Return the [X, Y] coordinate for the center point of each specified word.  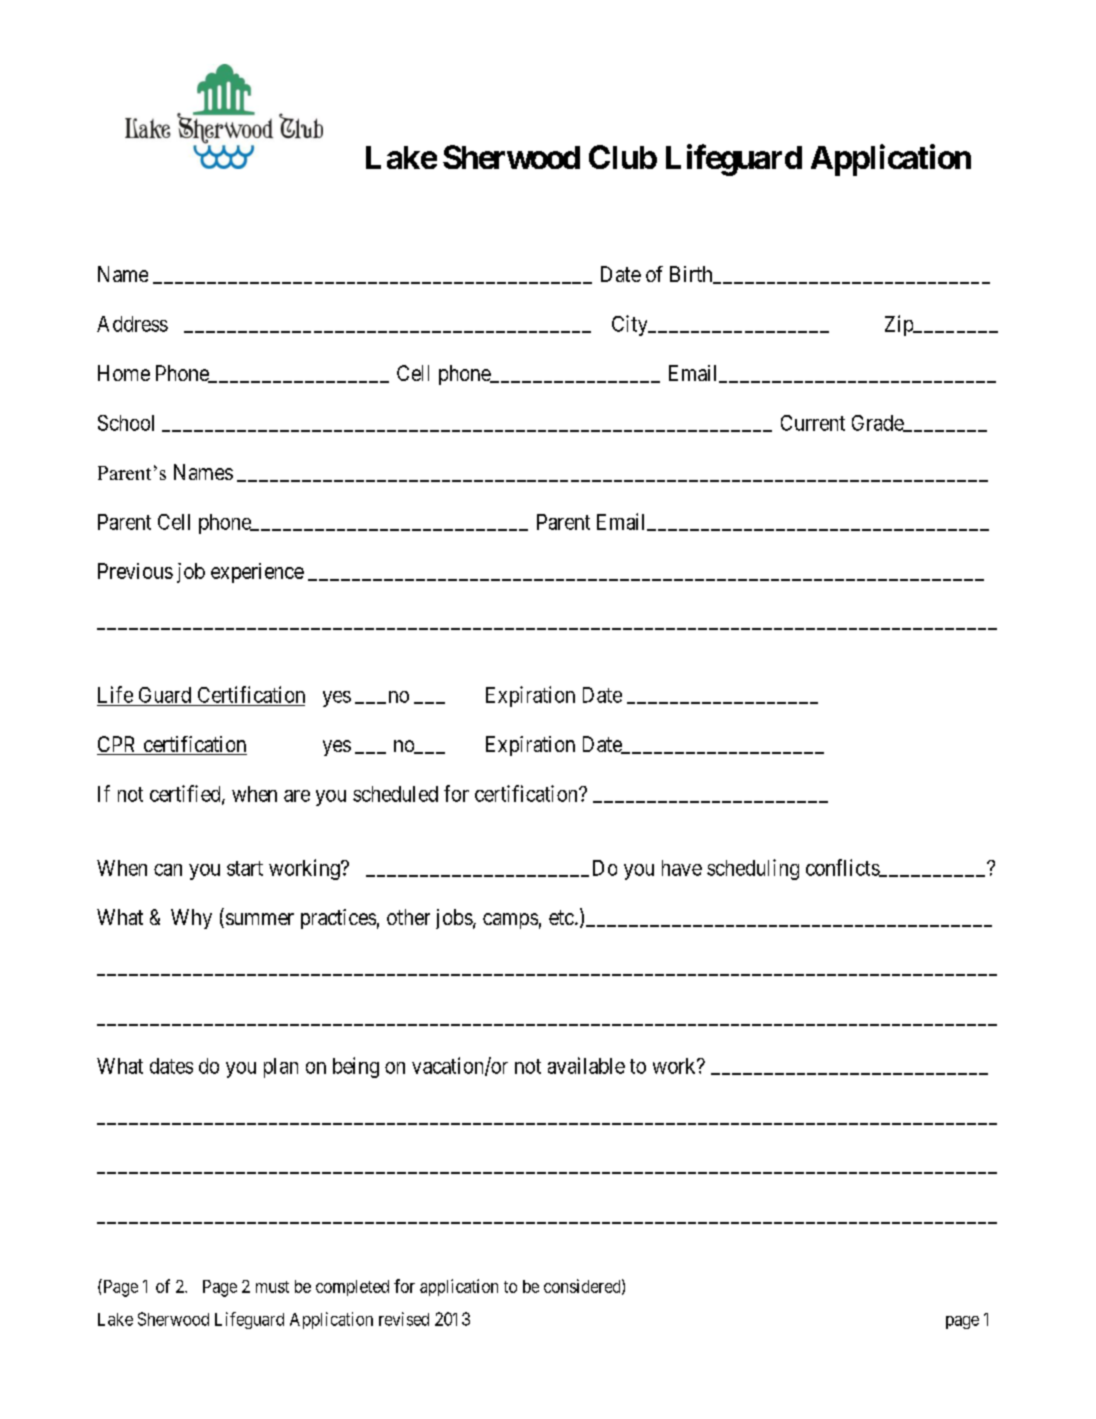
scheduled [395, 794]
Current [813, 423]
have [682, 868]
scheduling [753, 869]
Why [191, 919]
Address [132, 324]
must [272, 1287]
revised [404, 1319]
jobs [454, 919]
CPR [118, 745]
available [586, 1065]
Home [124, 373]
